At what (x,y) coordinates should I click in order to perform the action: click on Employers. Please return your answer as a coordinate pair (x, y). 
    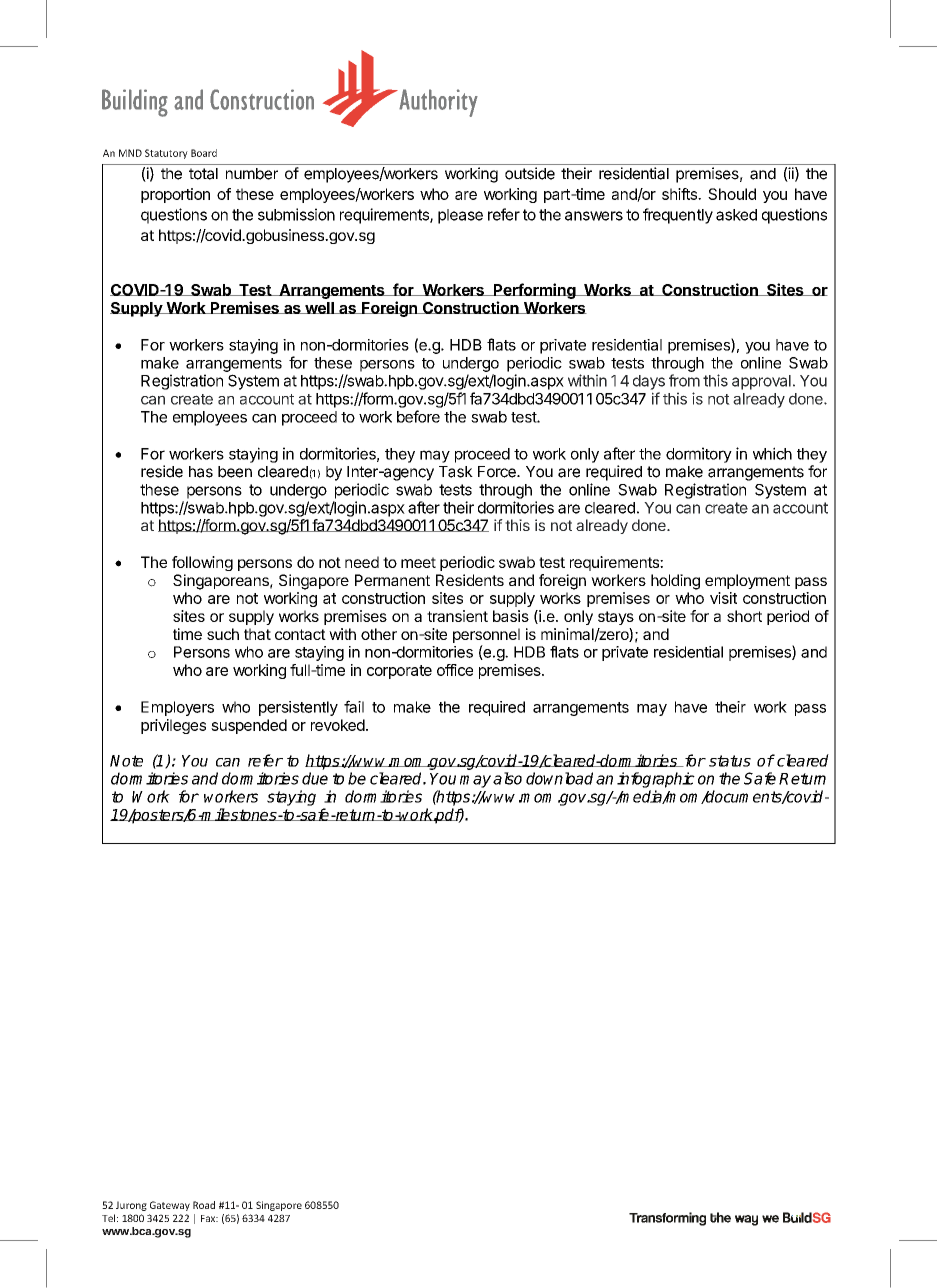
    Looking at the image, I should click on (177, 708).
